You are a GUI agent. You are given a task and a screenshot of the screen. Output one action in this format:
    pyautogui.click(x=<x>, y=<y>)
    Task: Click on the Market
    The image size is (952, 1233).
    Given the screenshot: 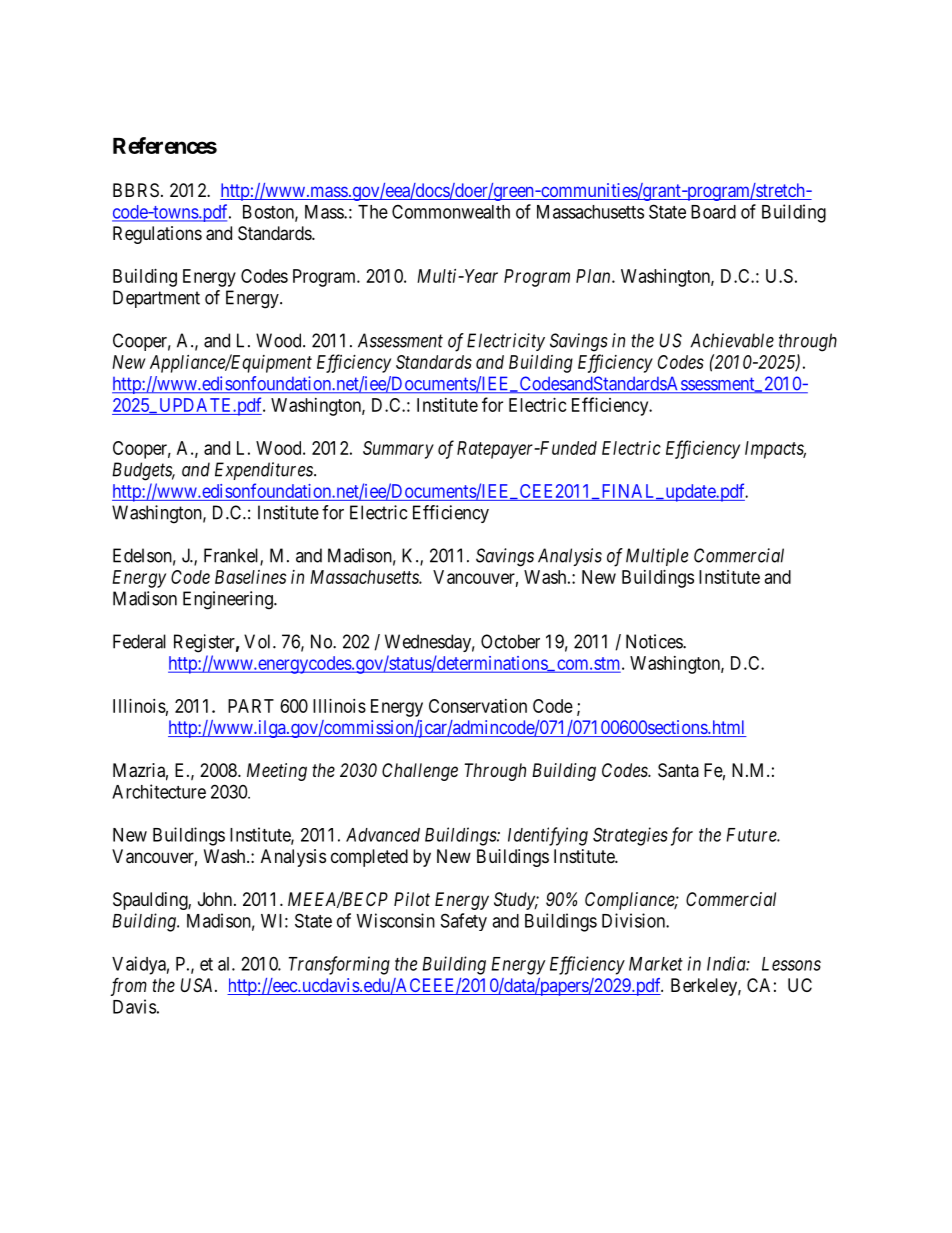 What is the action you would take?
    pyautogui.click(x=656, y=964)
